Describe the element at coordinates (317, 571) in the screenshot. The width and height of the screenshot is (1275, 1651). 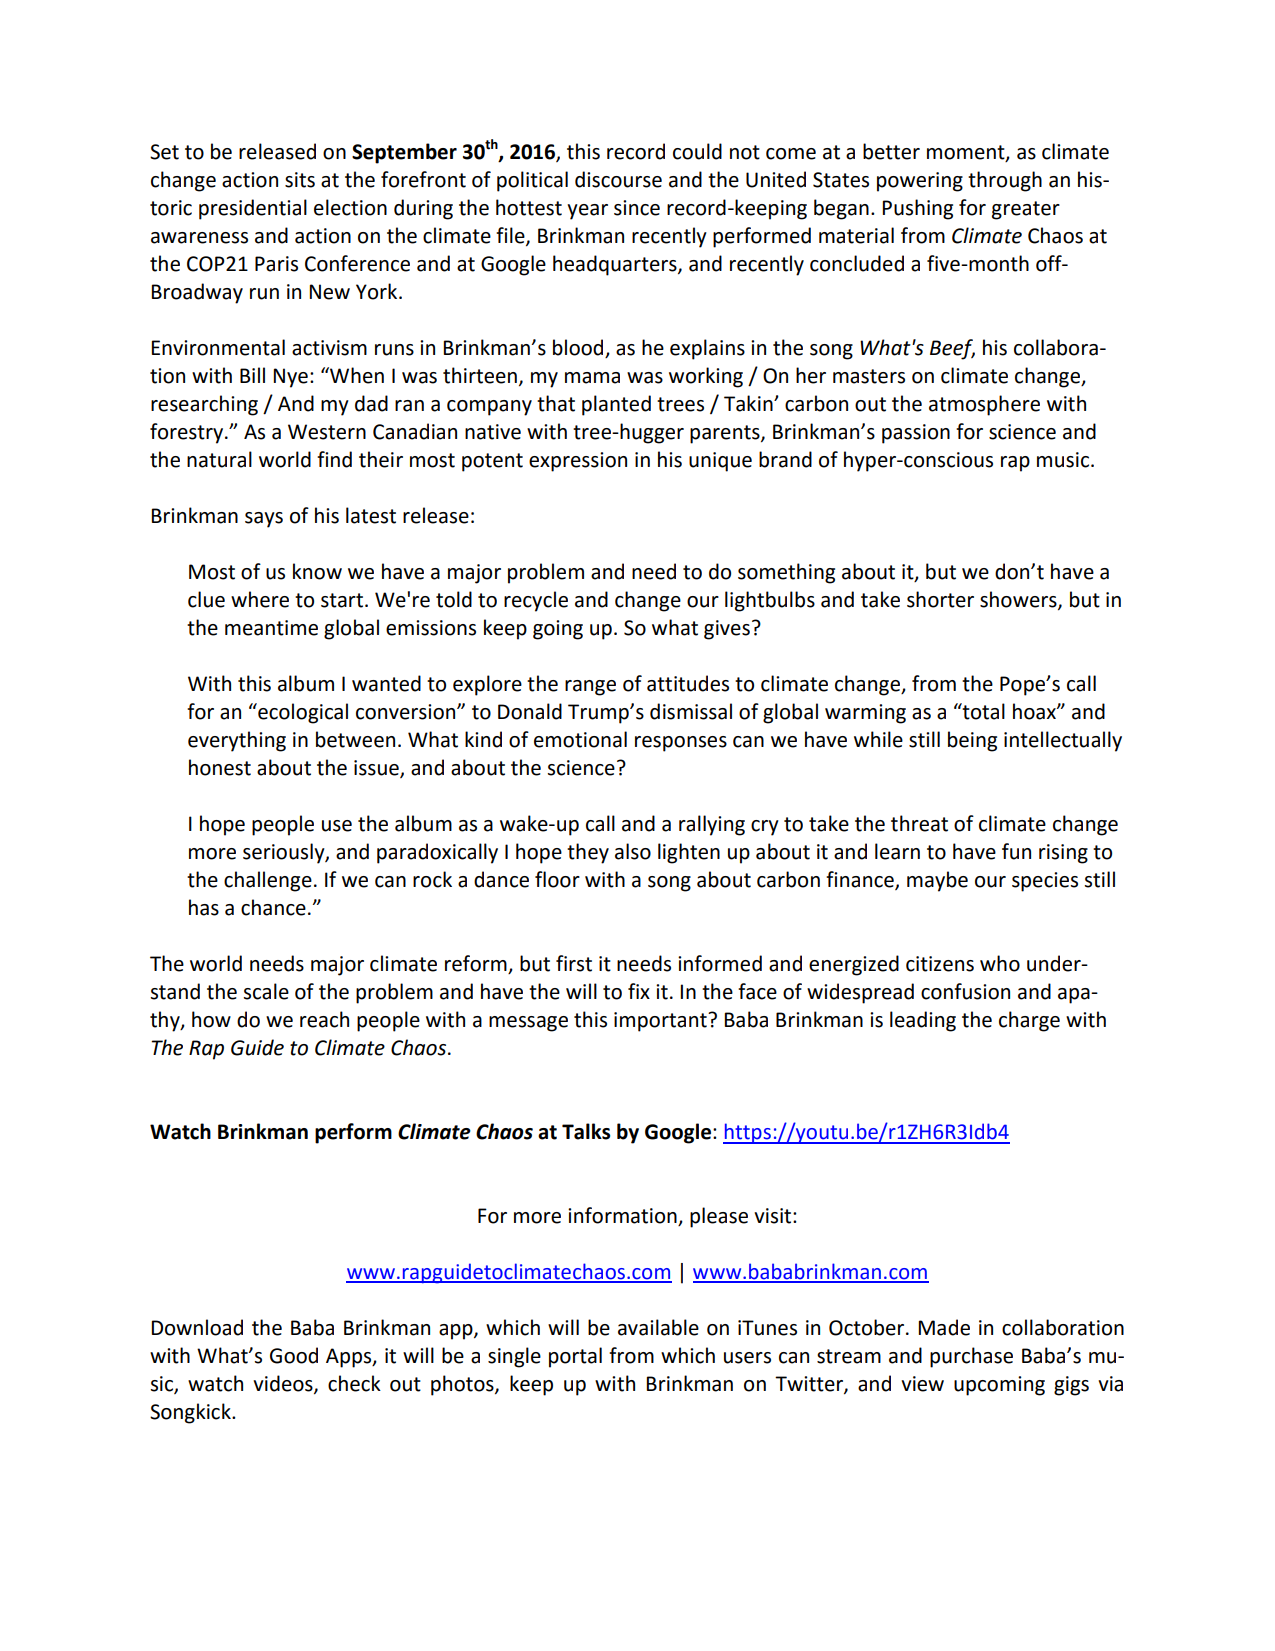
I see `know` at that location.
